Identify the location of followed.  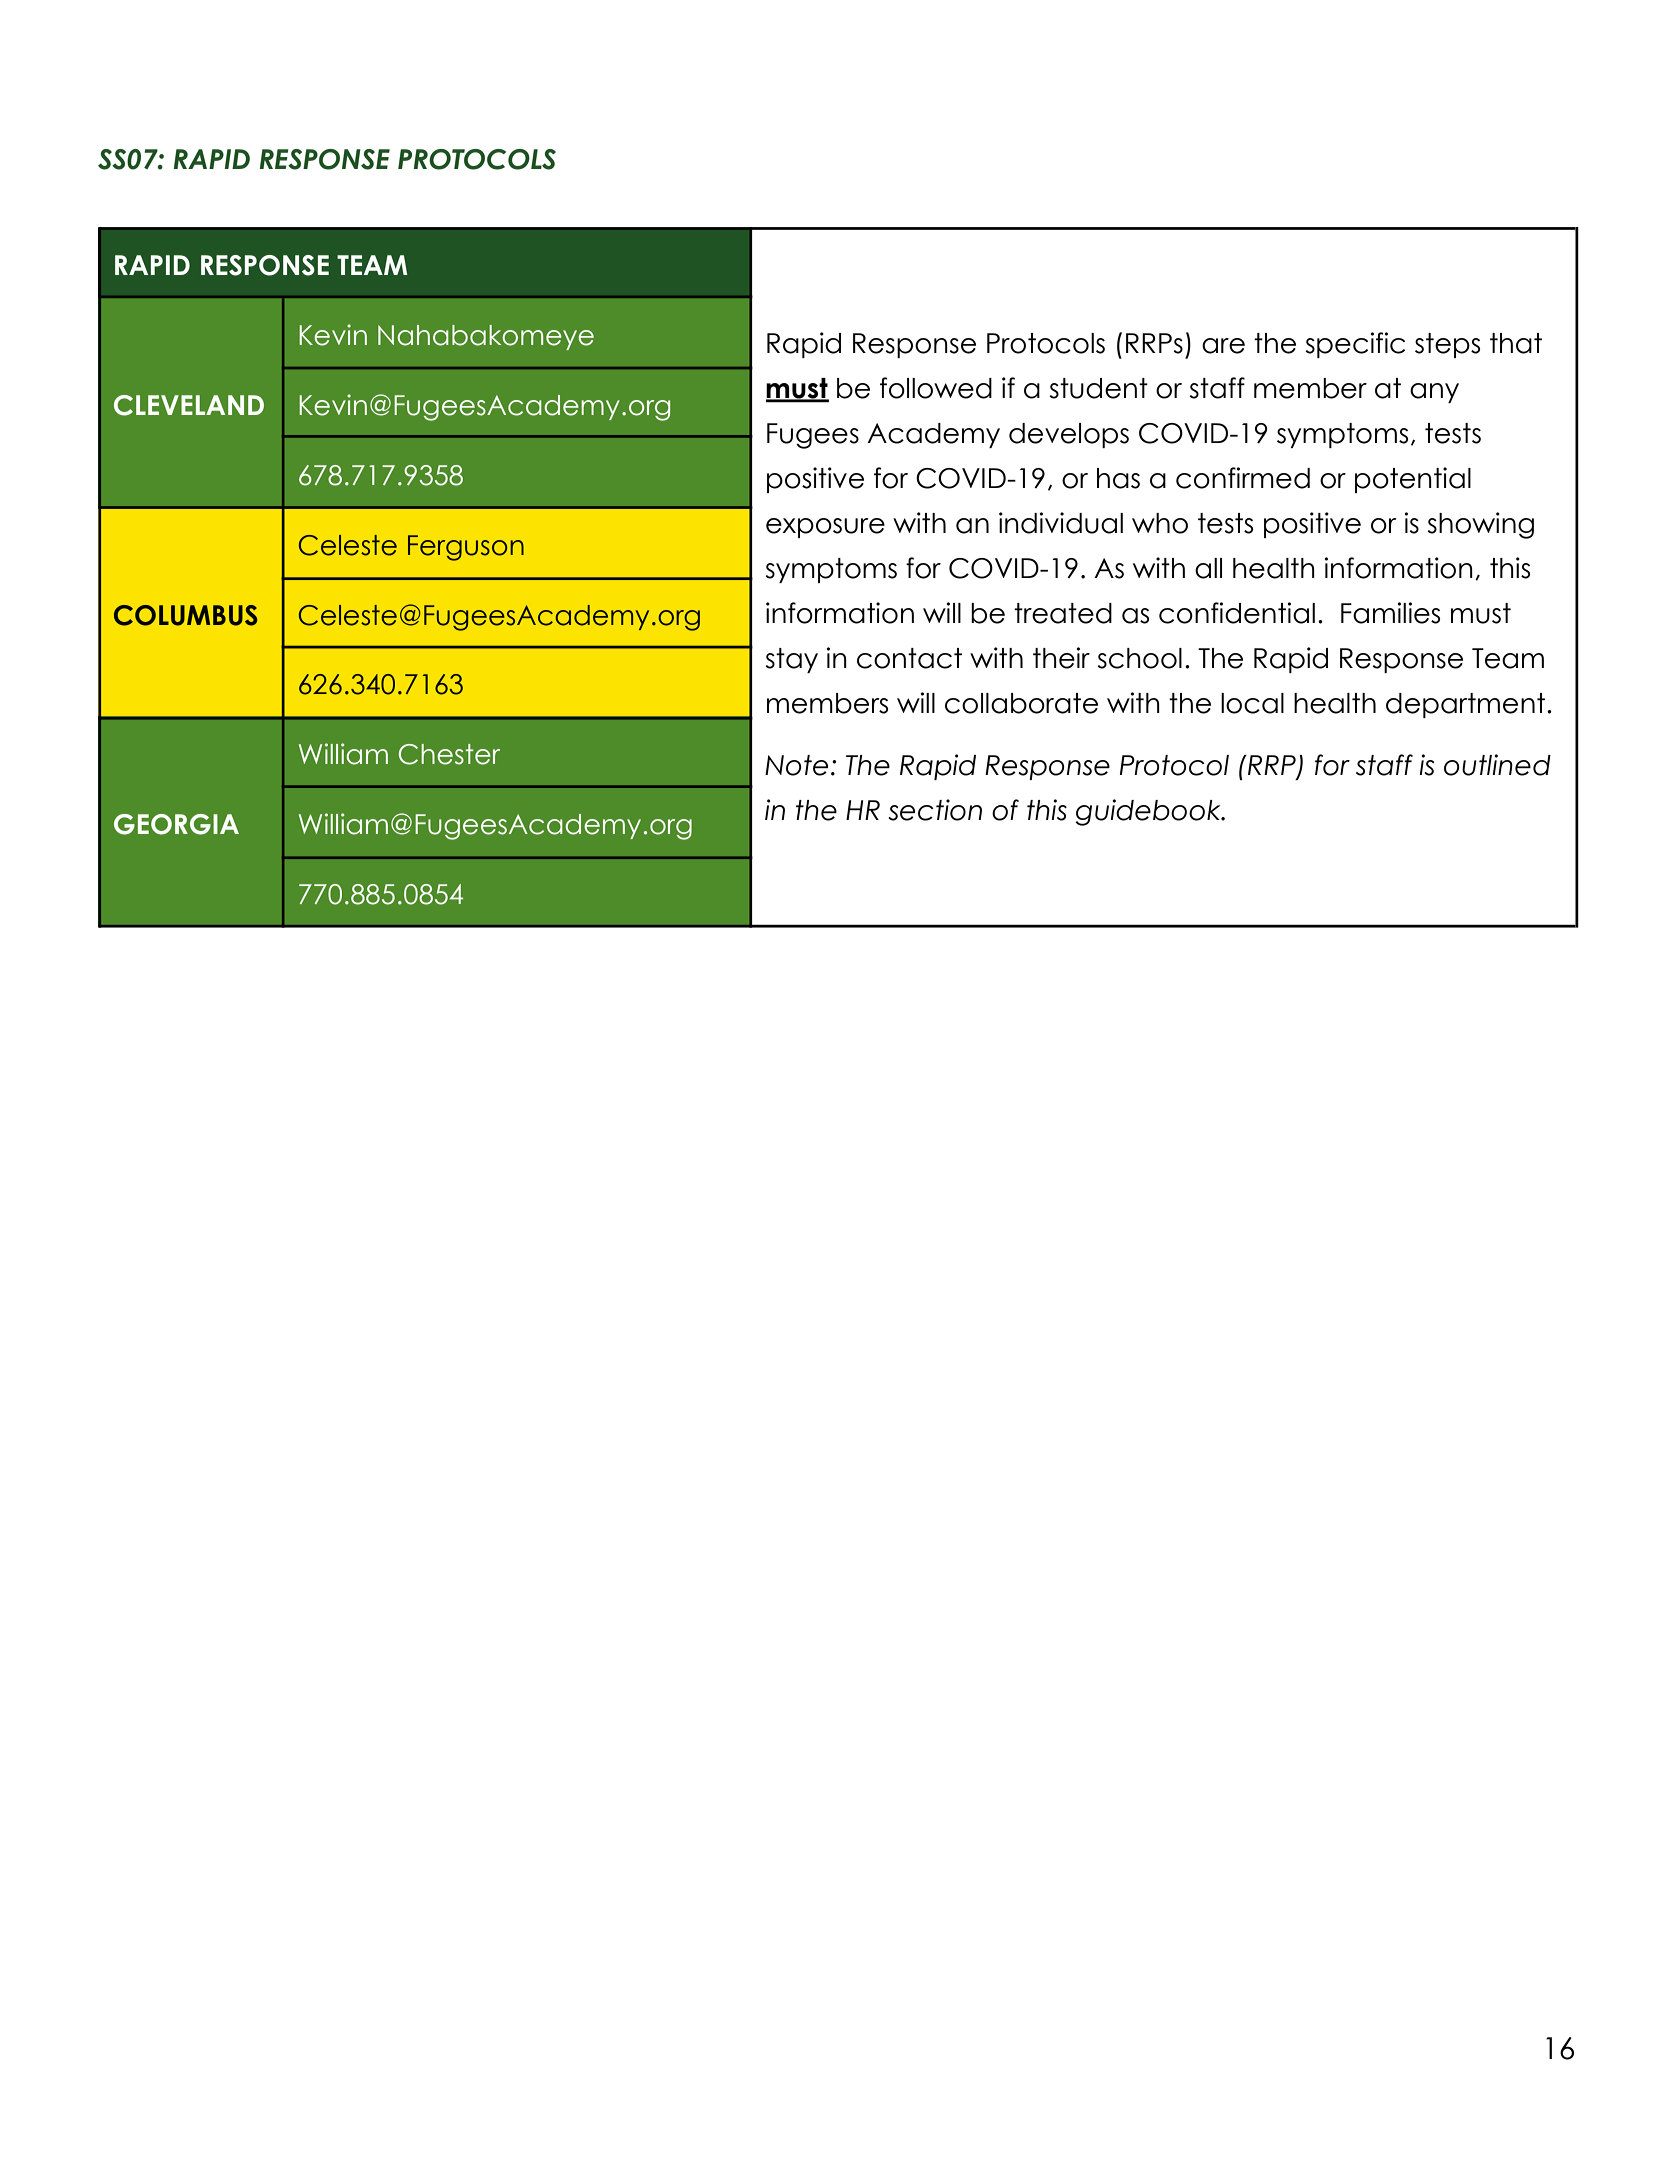
(936, 388).
